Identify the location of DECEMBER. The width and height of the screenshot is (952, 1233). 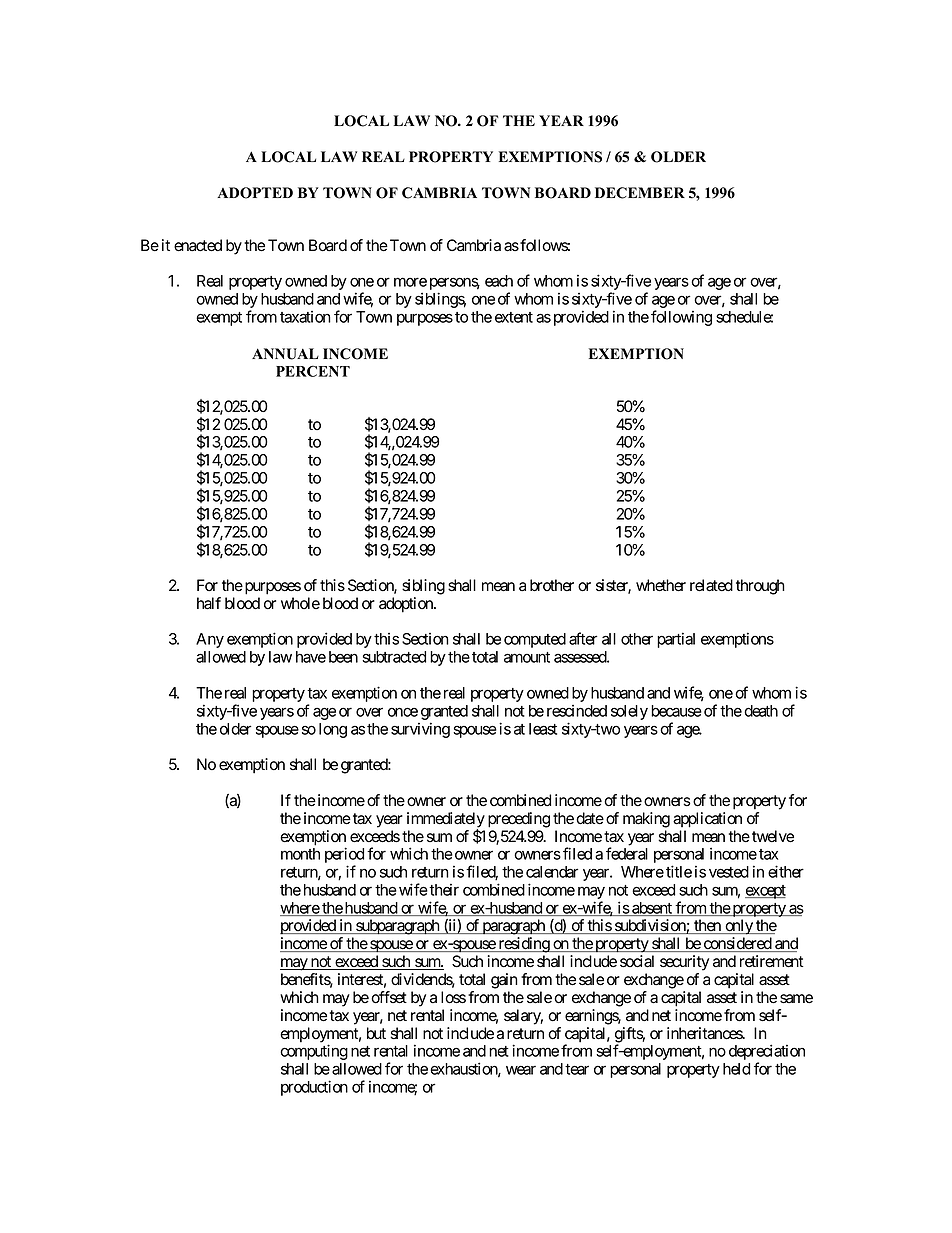
(640, 193).
